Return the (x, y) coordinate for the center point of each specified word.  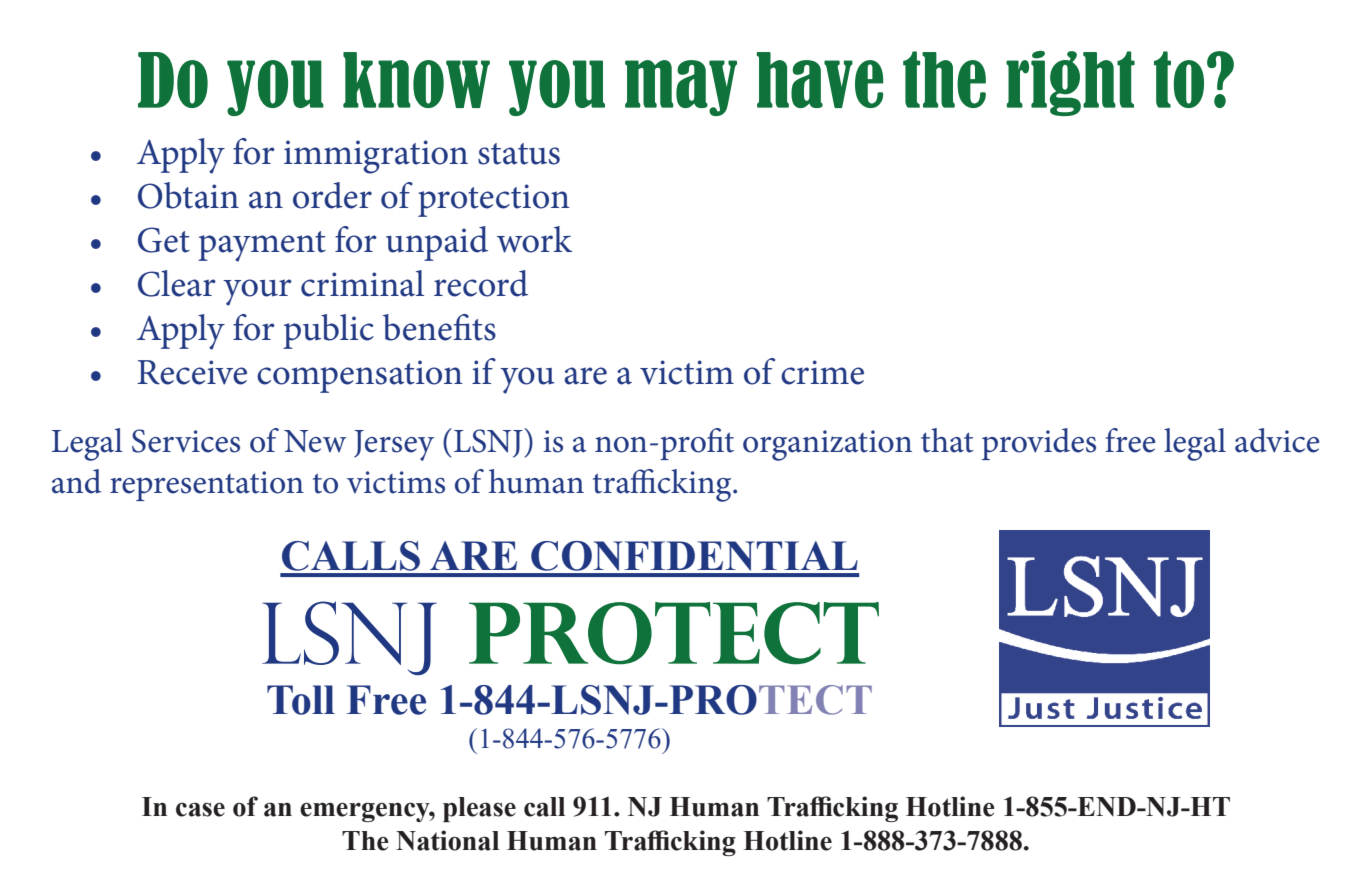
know (416, 80)
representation (207, 486)
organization (827, 445)
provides (1039, 444)
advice (1277, 440)
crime (822, 372)
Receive (192, 372)
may (681, 88)
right (1070, 83)
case (200, 809)
